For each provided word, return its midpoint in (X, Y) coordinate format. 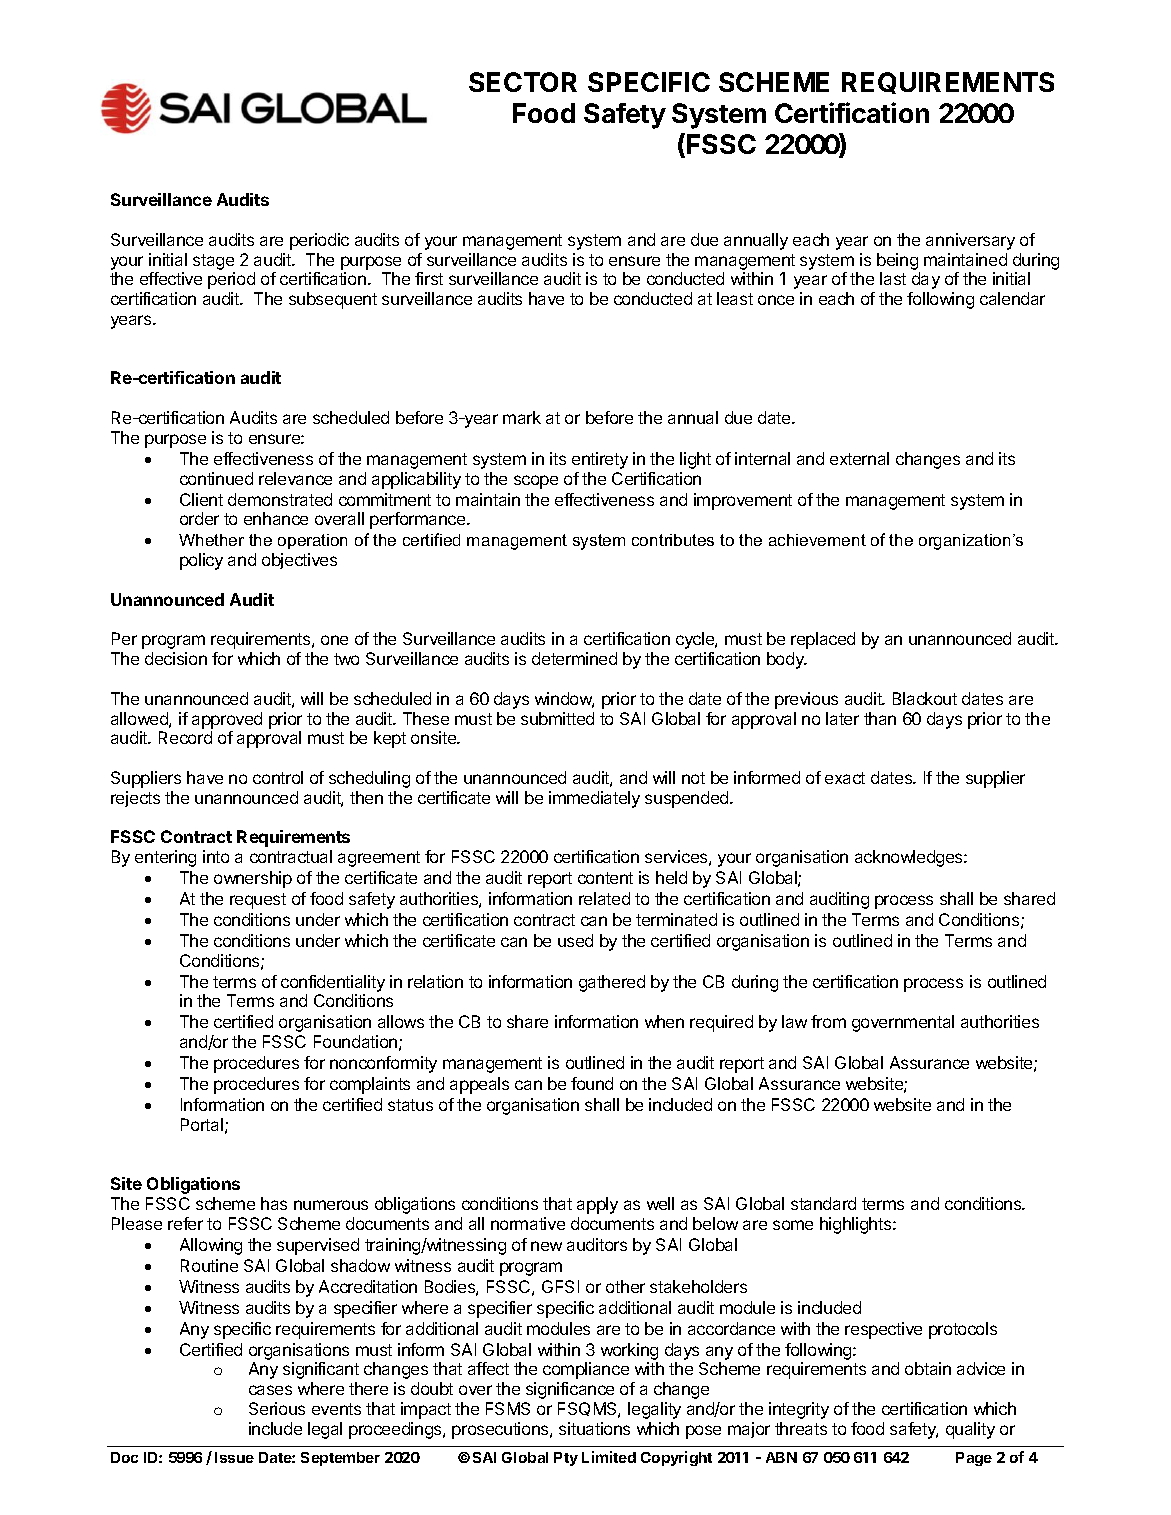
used (575, 940)
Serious (277, 1408)
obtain (928, 1368)
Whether (211, 540)
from (828, 1021)
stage (213, 262)
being (897, 261)
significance (570, 1390)
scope (536, 482)
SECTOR (523, 82)
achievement (817, 540)
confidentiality (333, 983)
